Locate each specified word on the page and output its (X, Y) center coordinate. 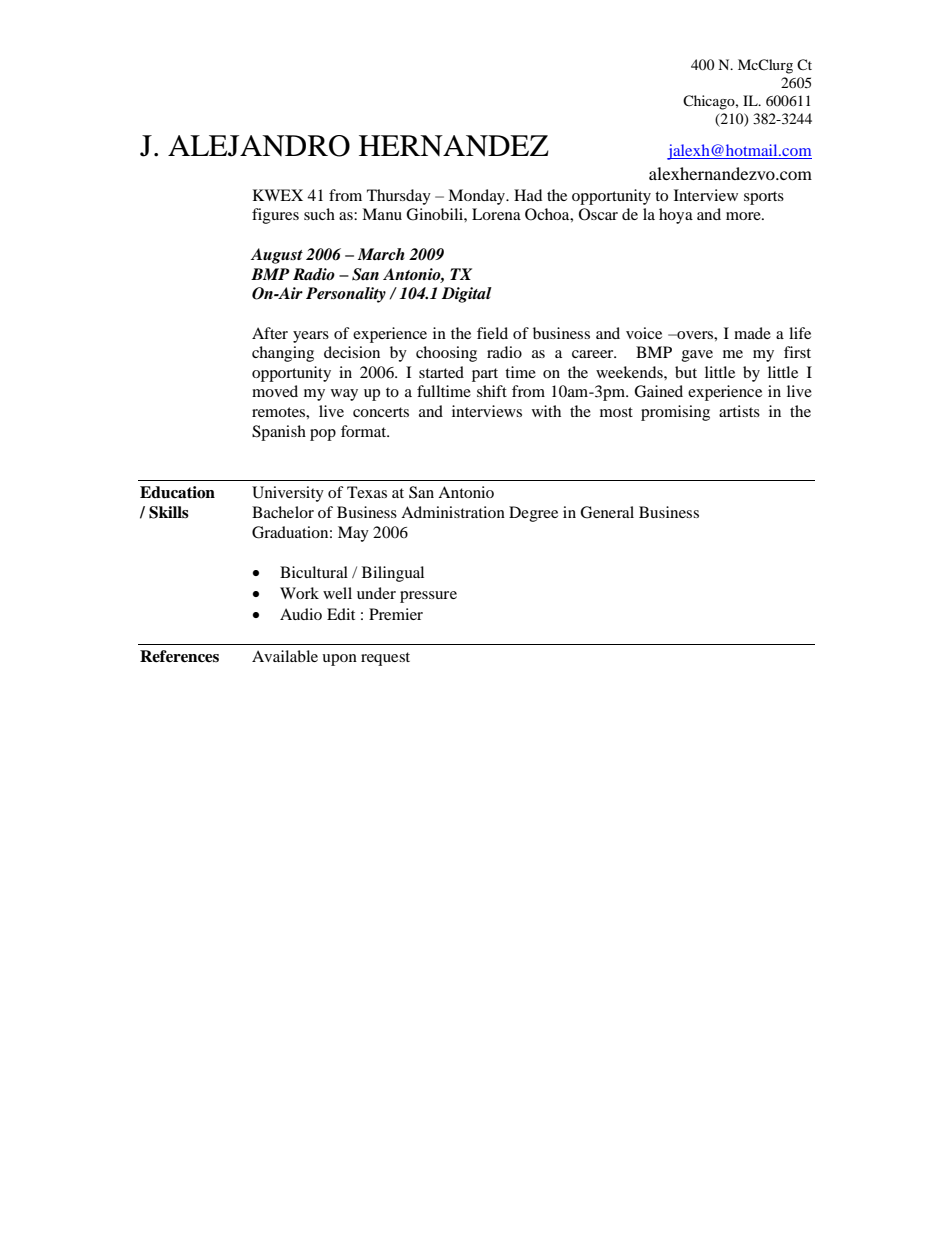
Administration (453, 512)
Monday (478, 197)
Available (285, 656)
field (492, 333)
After (270, 333)
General (607, 512)
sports (764, 198)
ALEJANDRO (259, 146)
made (752, 333)
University (288, 494)
